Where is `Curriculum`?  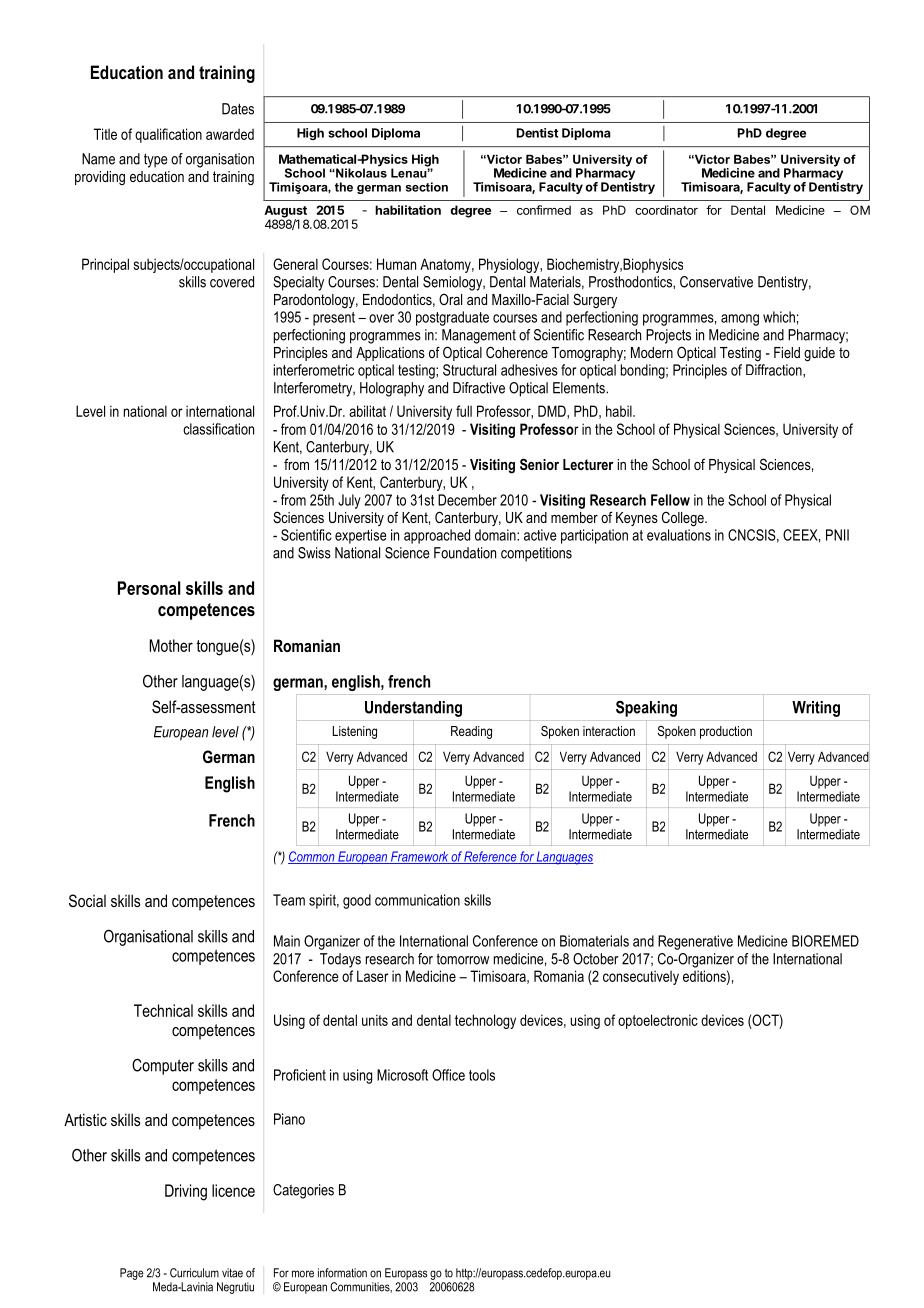 Curriculum is located at coordinates (194, 1273).
